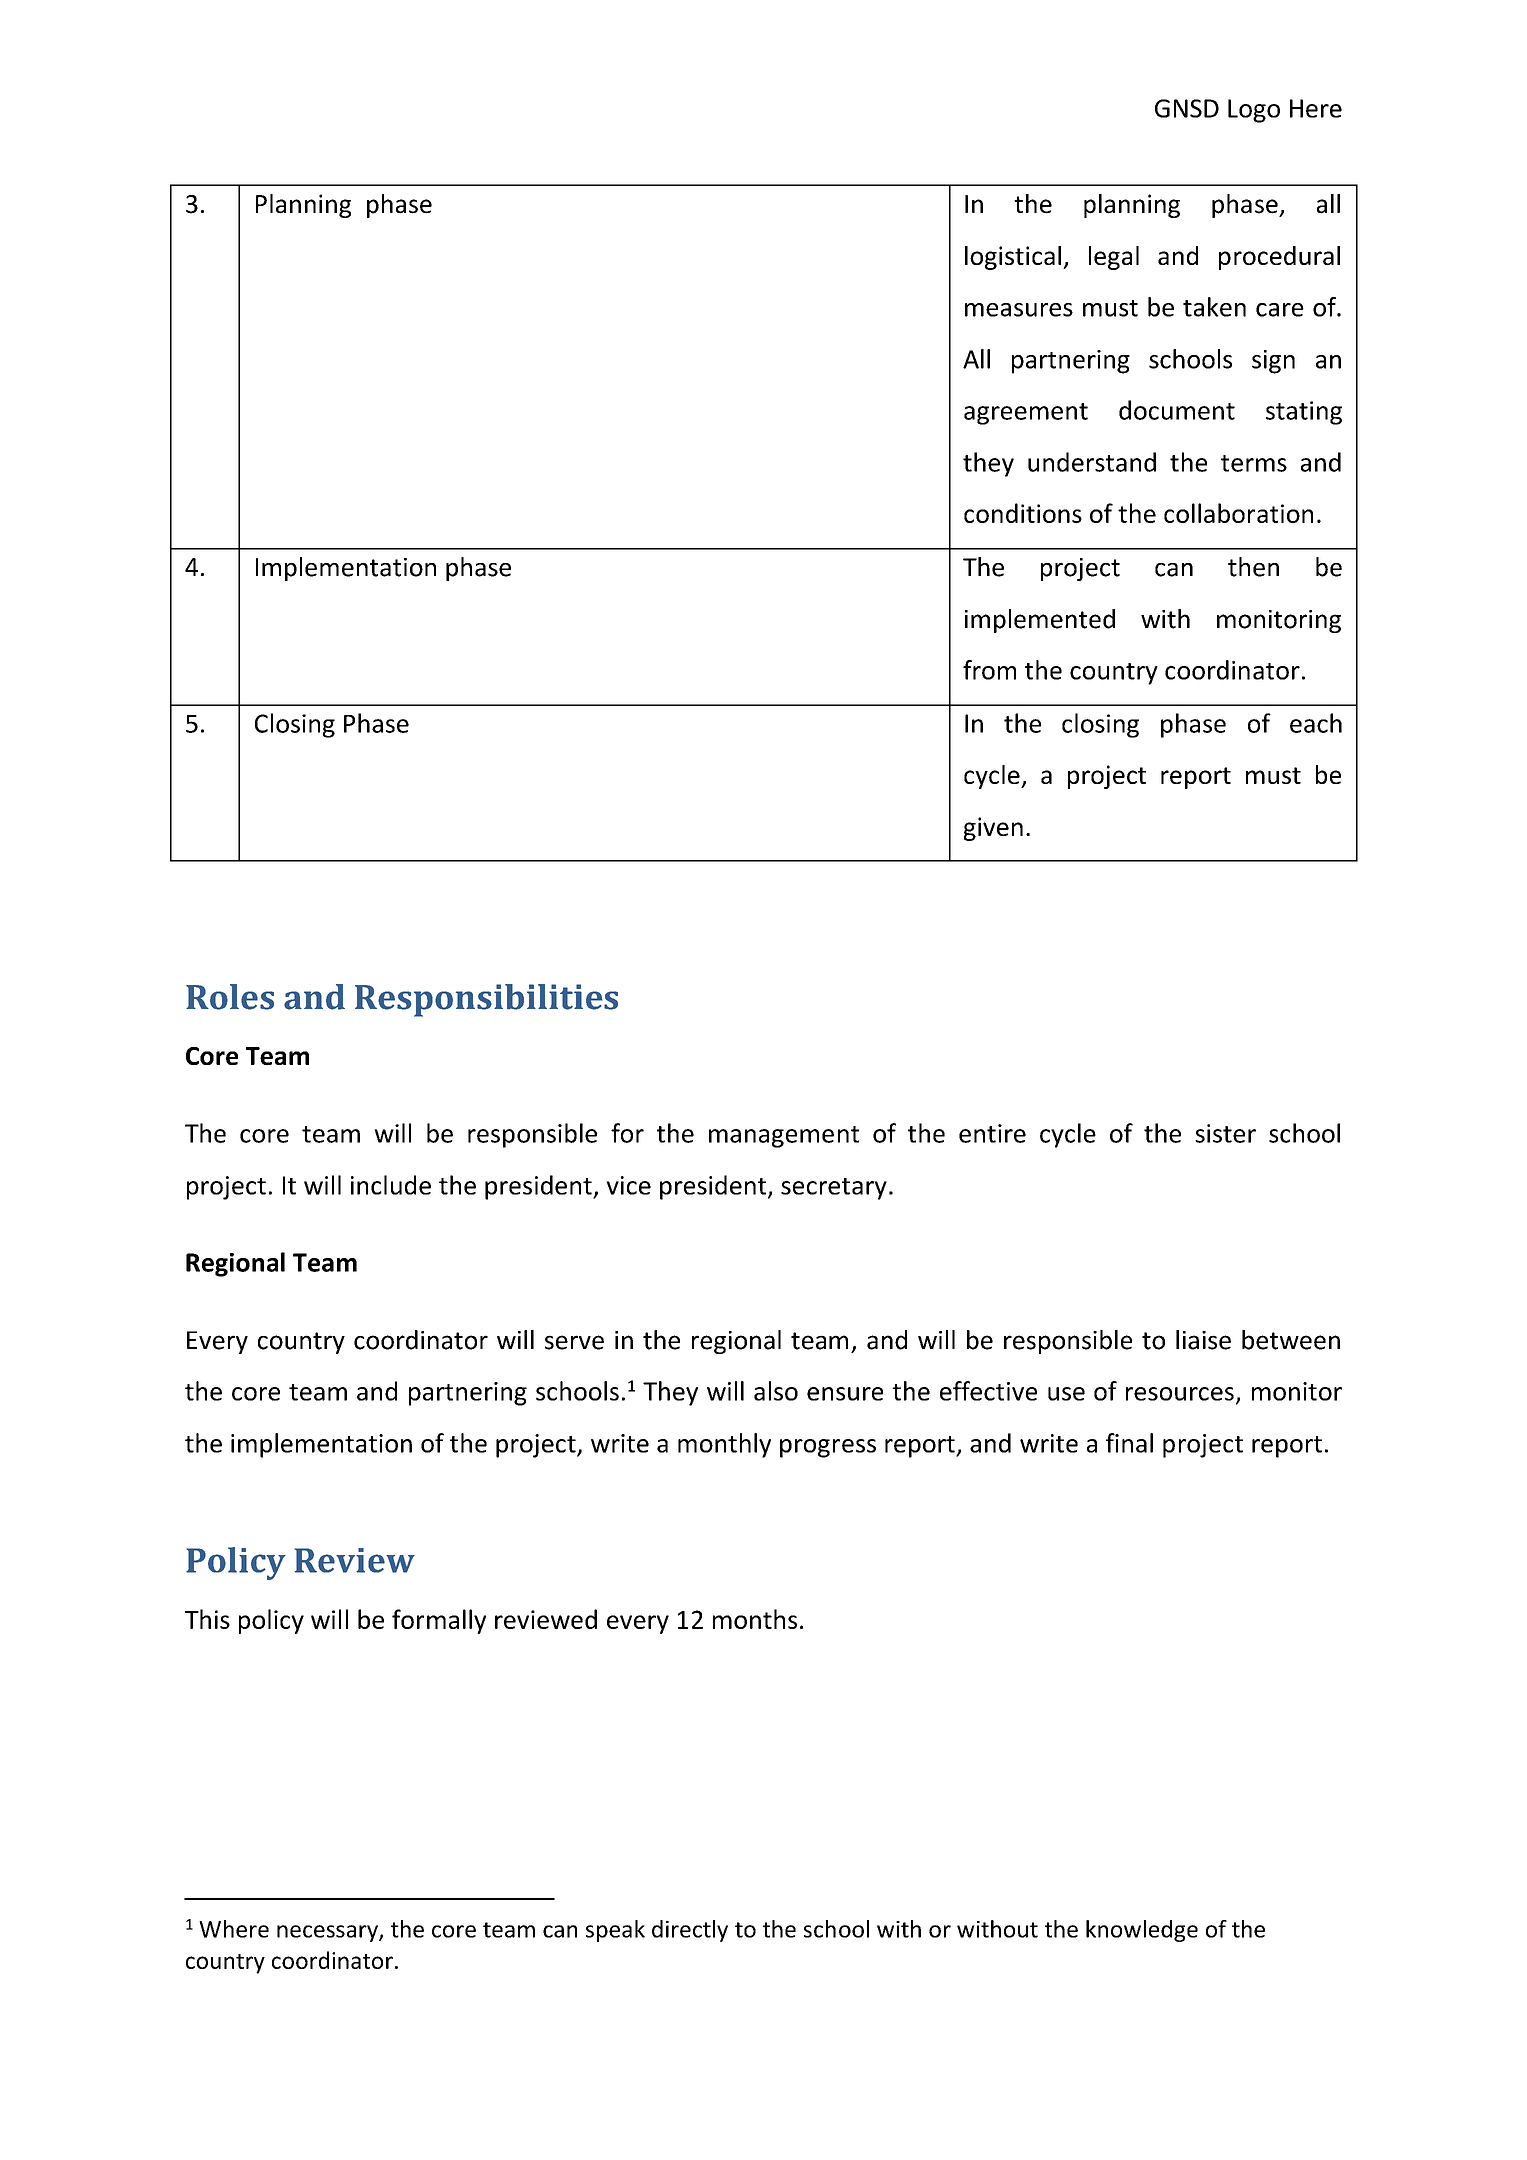  I want to click on monthly, so click(724, 1445).
